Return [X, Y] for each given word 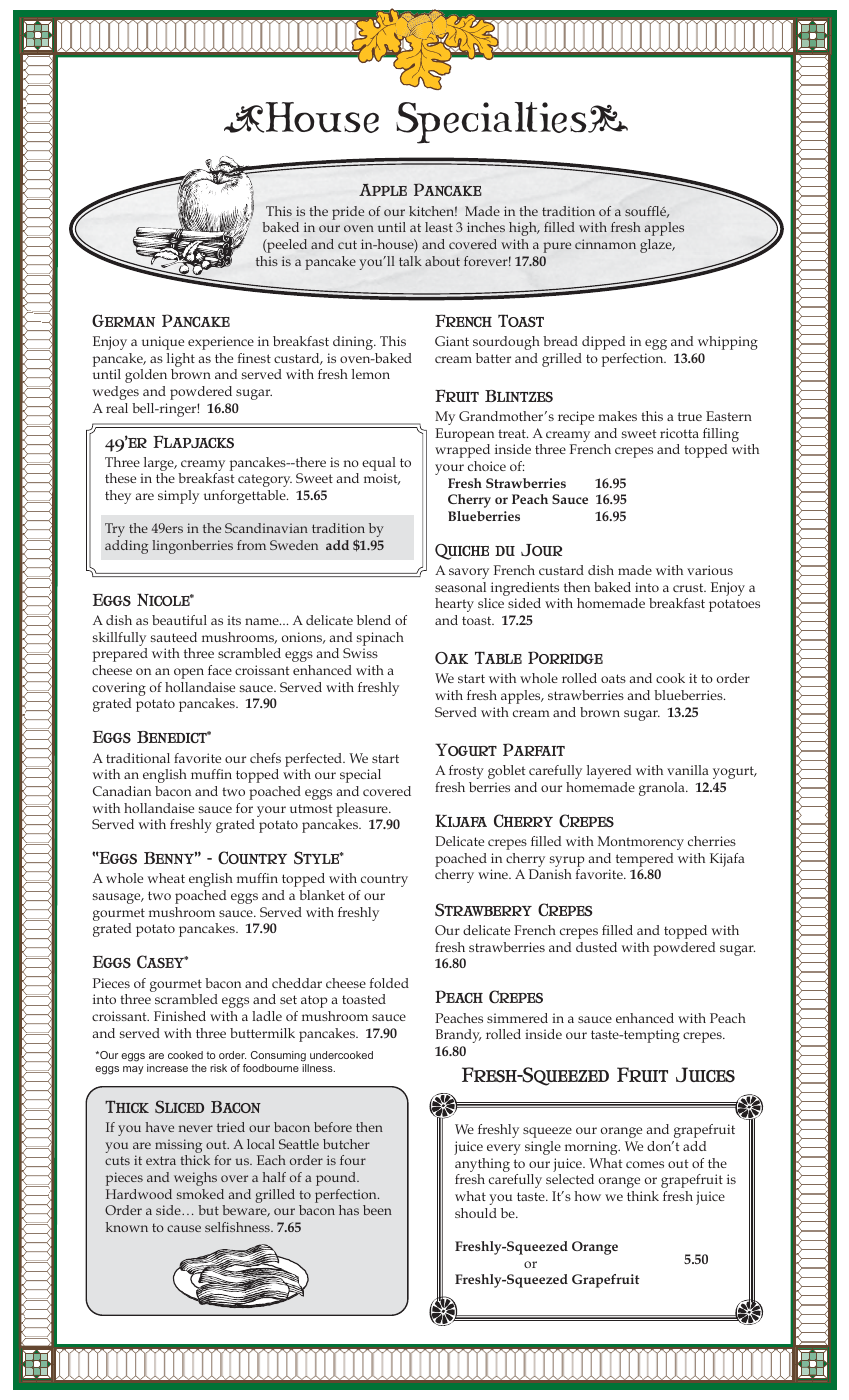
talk [410, 261]
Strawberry [483, 910]
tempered [644, 860]
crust [689, 587]
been [377, 1210]
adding [126, 547]
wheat [166, 878]
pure [557, 247]
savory [469, 573]
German [123, 320]
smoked [200, 1194]
